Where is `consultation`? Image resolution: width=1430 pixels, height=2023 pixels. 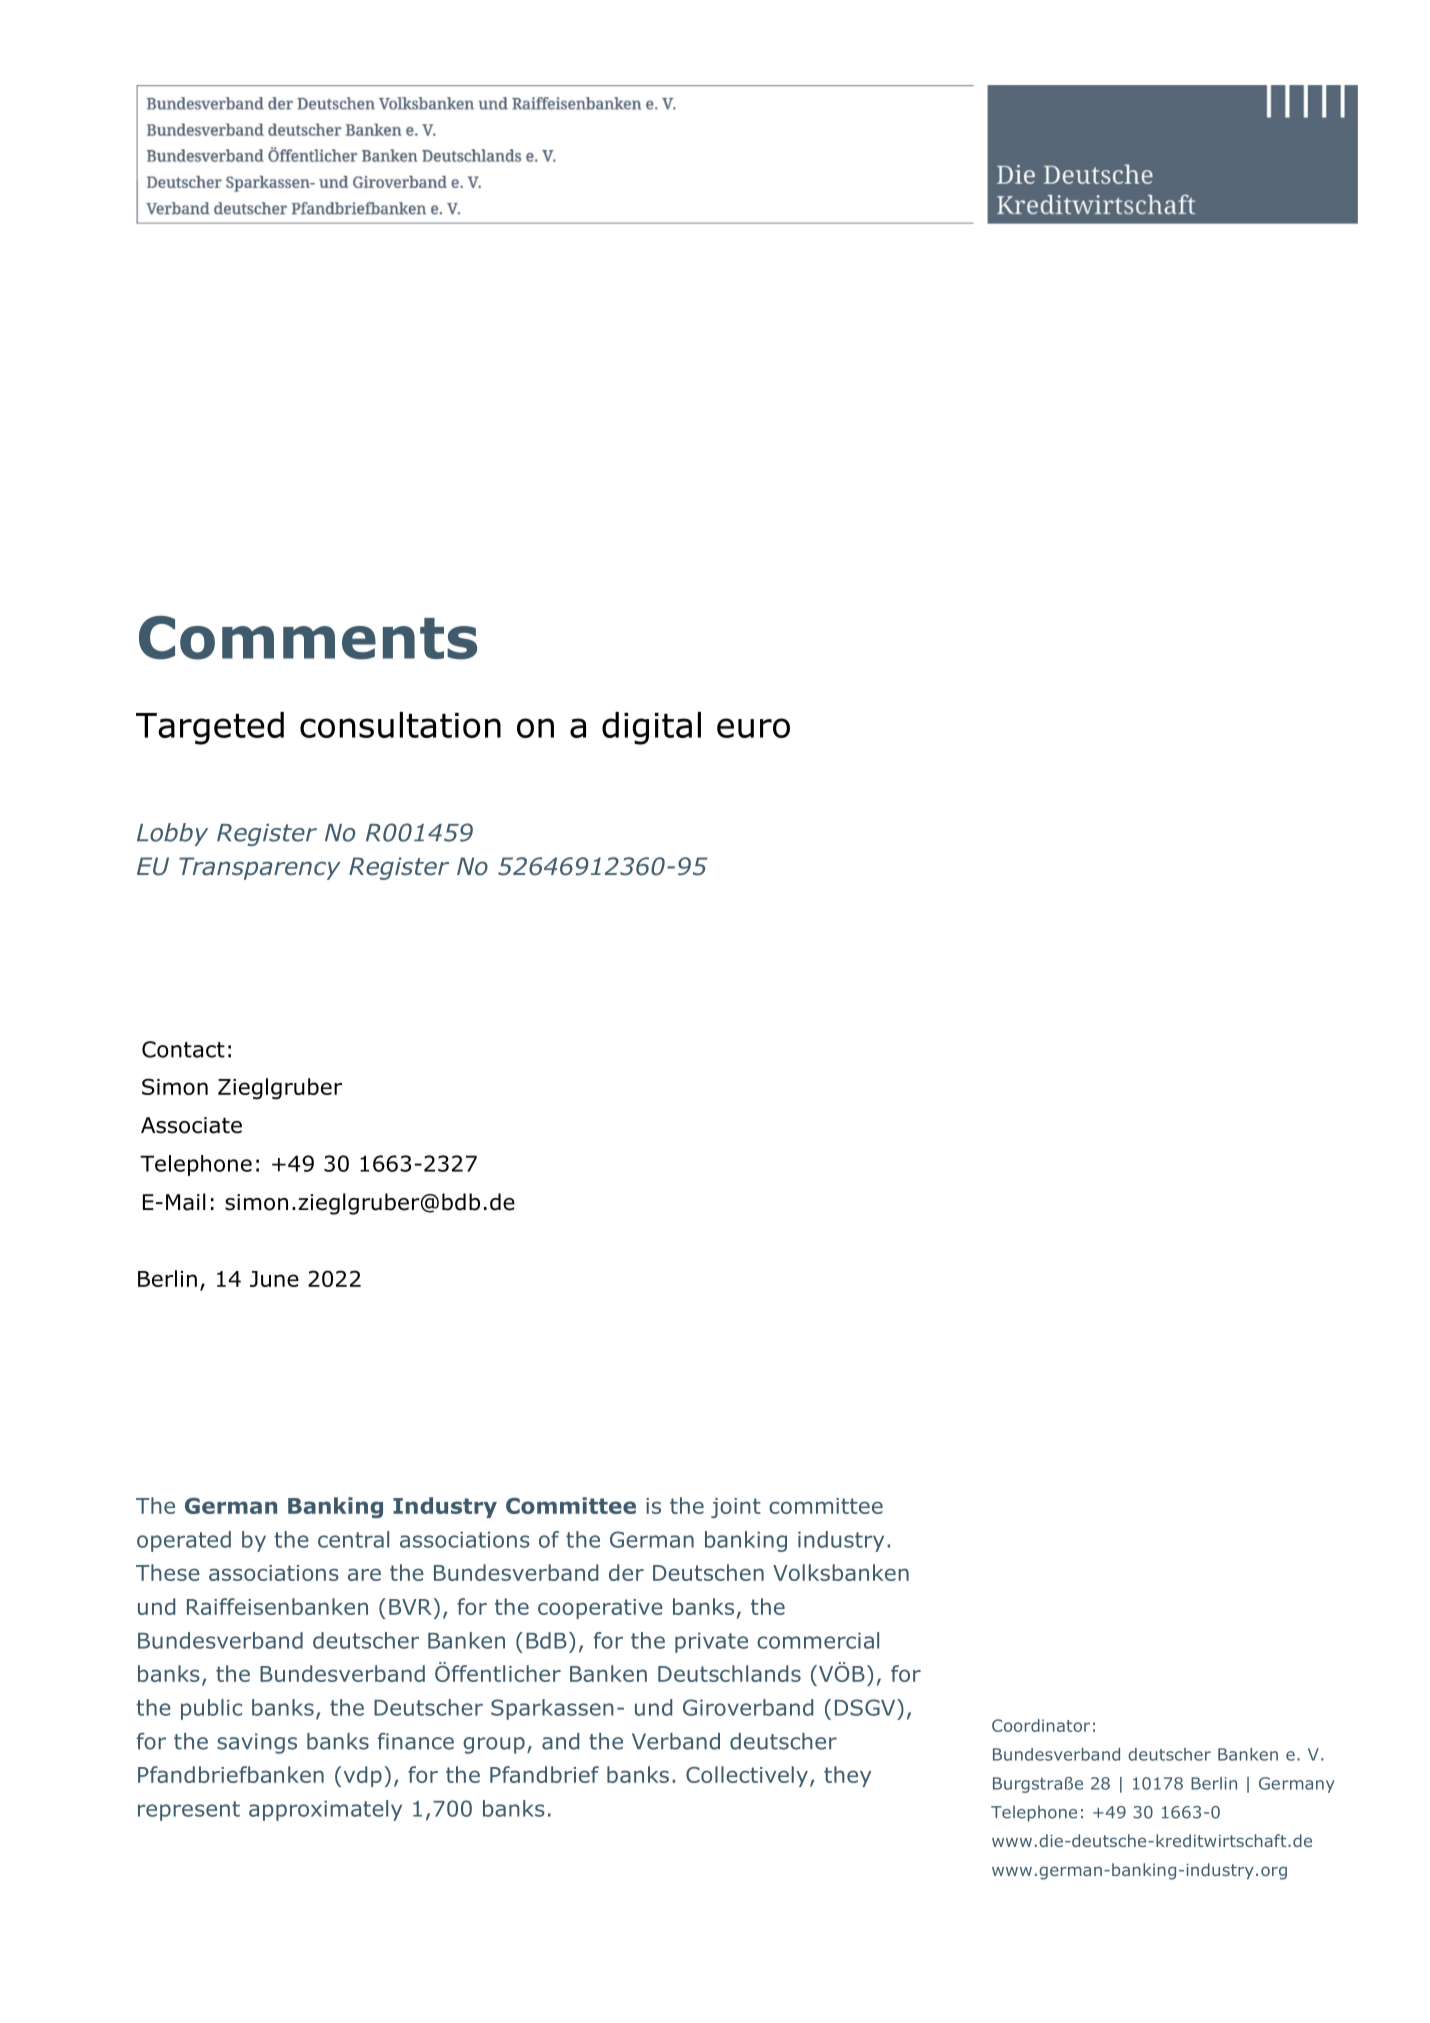 consultation is located at coordinates (400, 725).
